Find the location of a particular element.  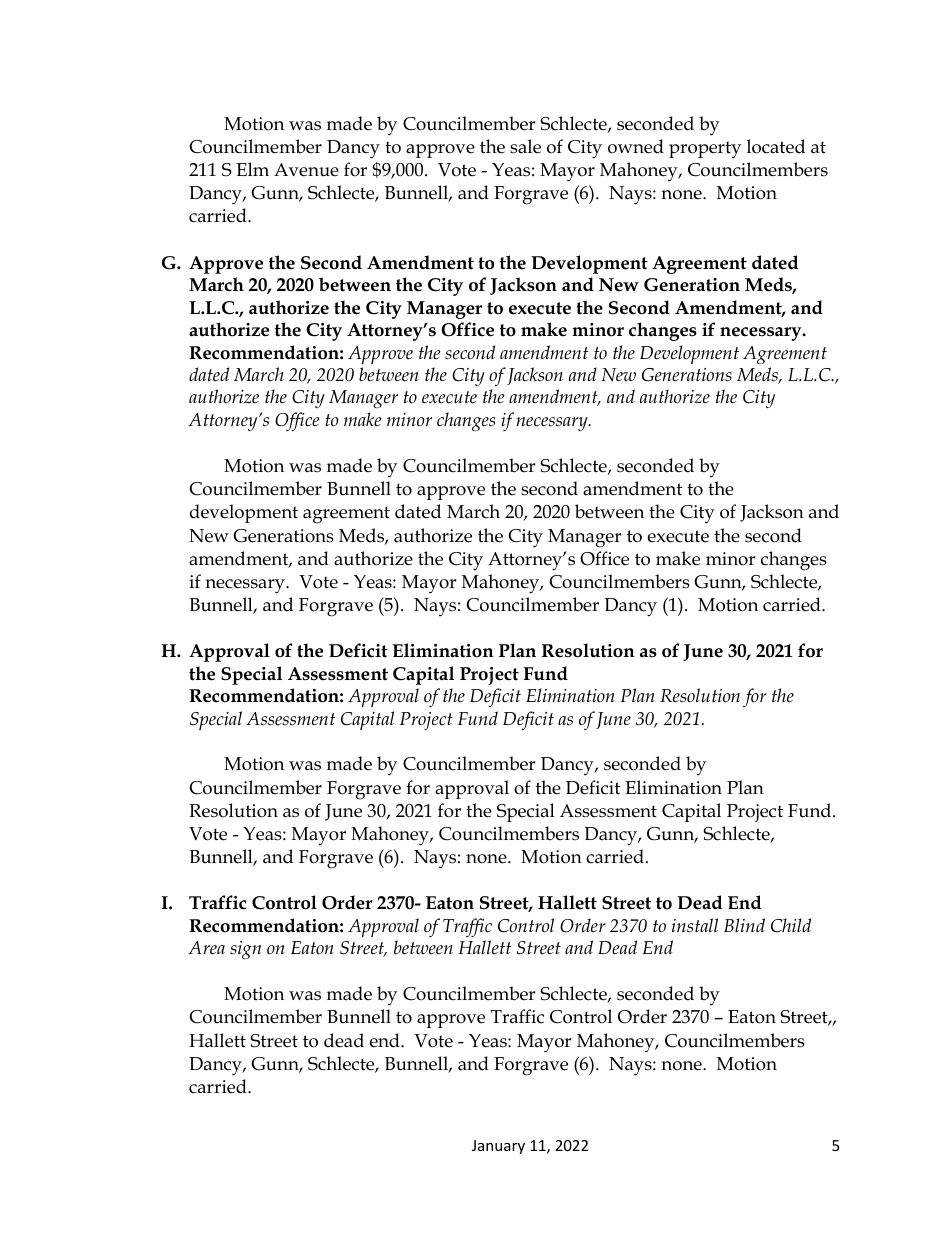

owned is located at coordinates (636, 146).
